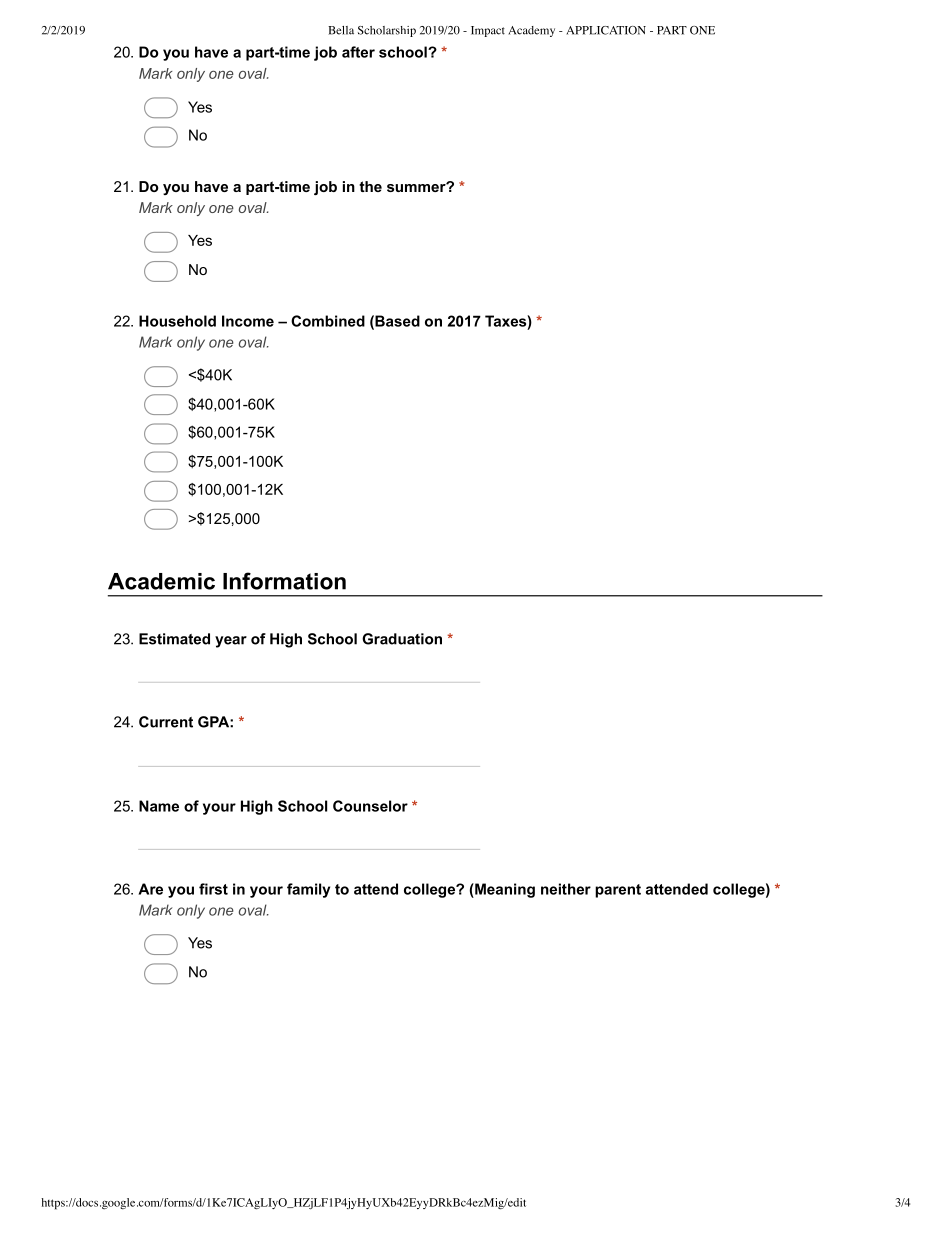  I want to click on Scholarship, so click(387, 31).
